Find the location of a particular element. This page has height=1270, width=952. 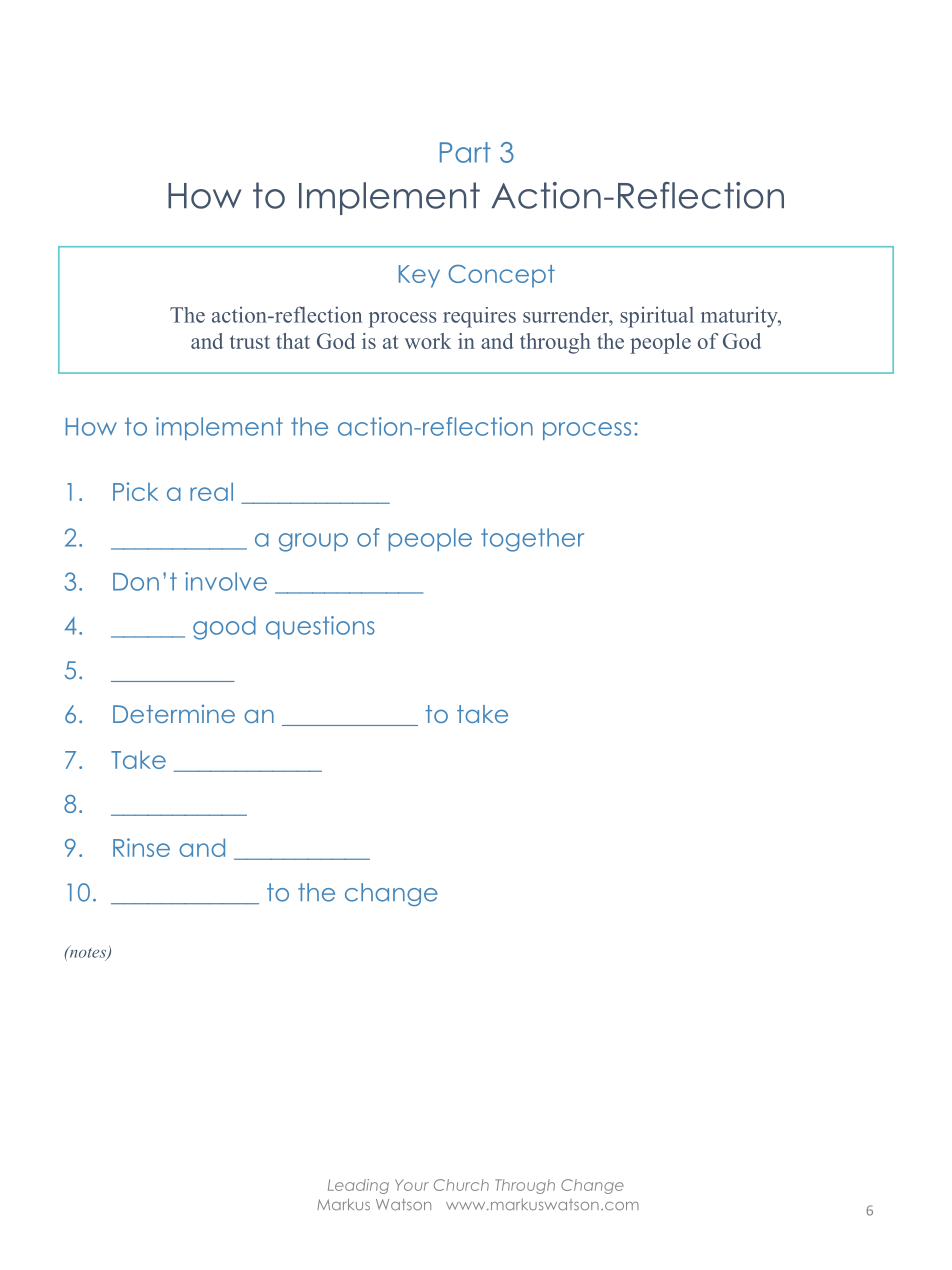

trust is located at coordinates (250, 342).
